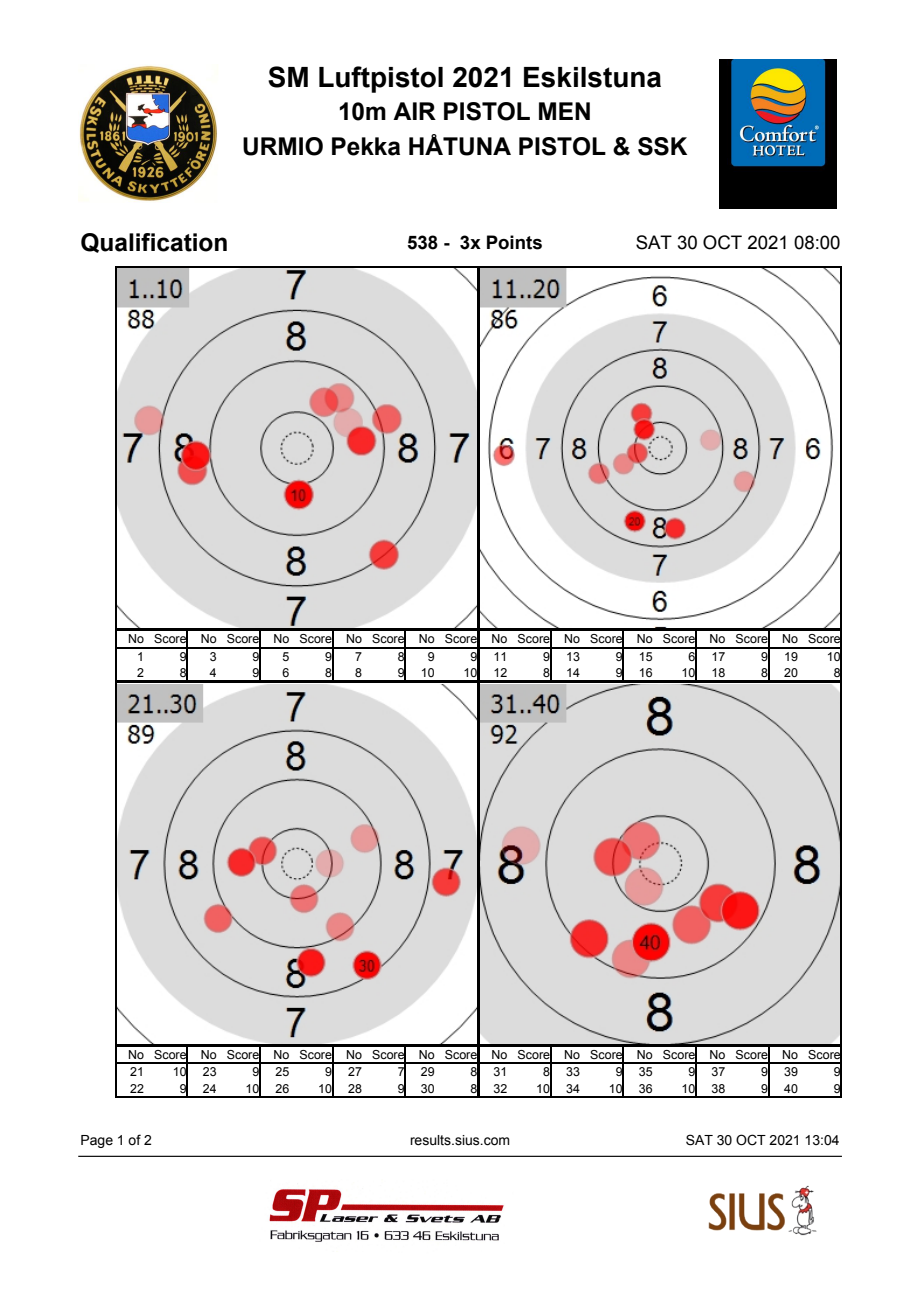 The width and height of the document is (924, 1308). Describe the element at coordinates (564, 111) in the document. I see `MEN` at that location.
